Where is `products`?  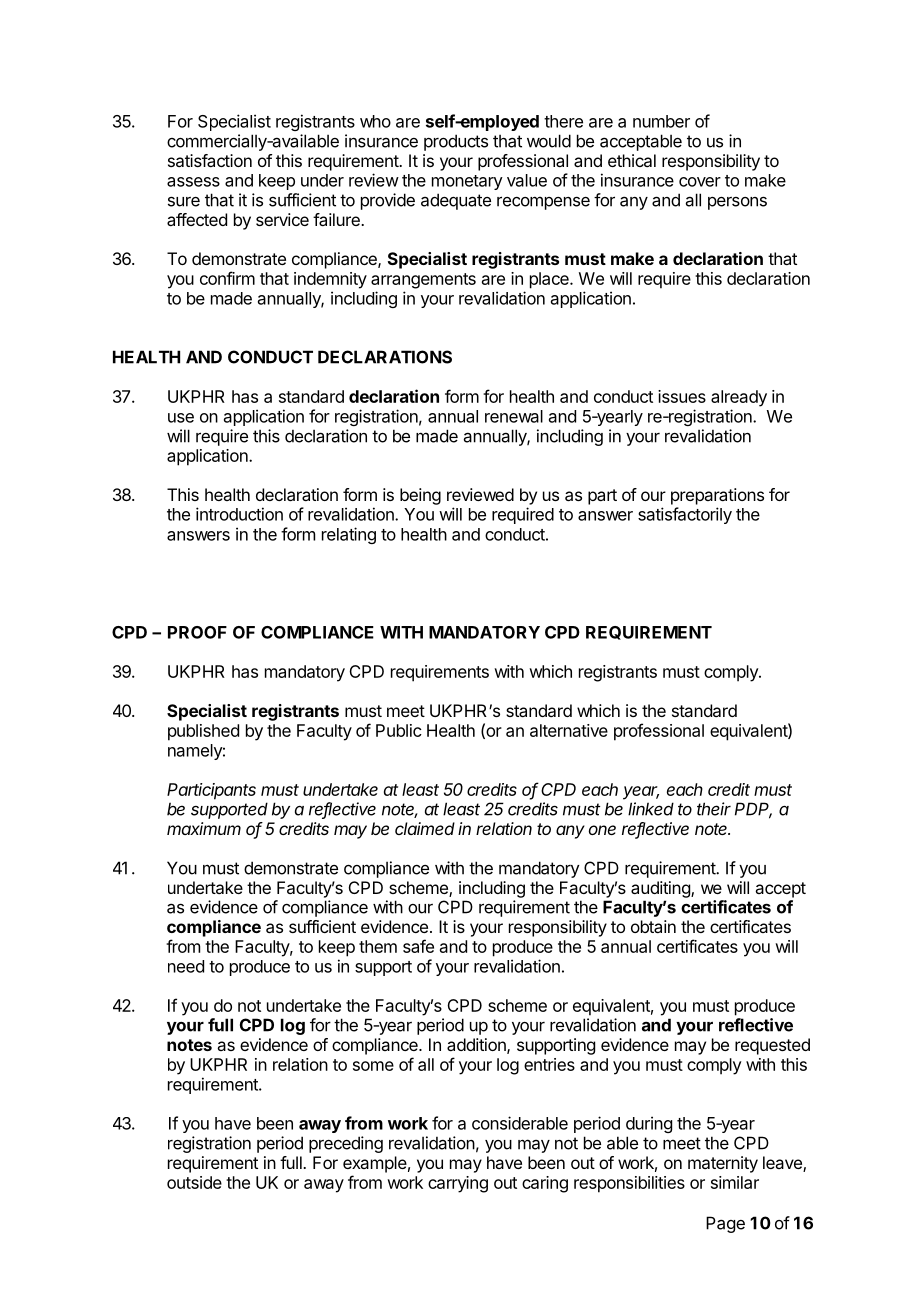 products is located at coordinates (456, 142).
